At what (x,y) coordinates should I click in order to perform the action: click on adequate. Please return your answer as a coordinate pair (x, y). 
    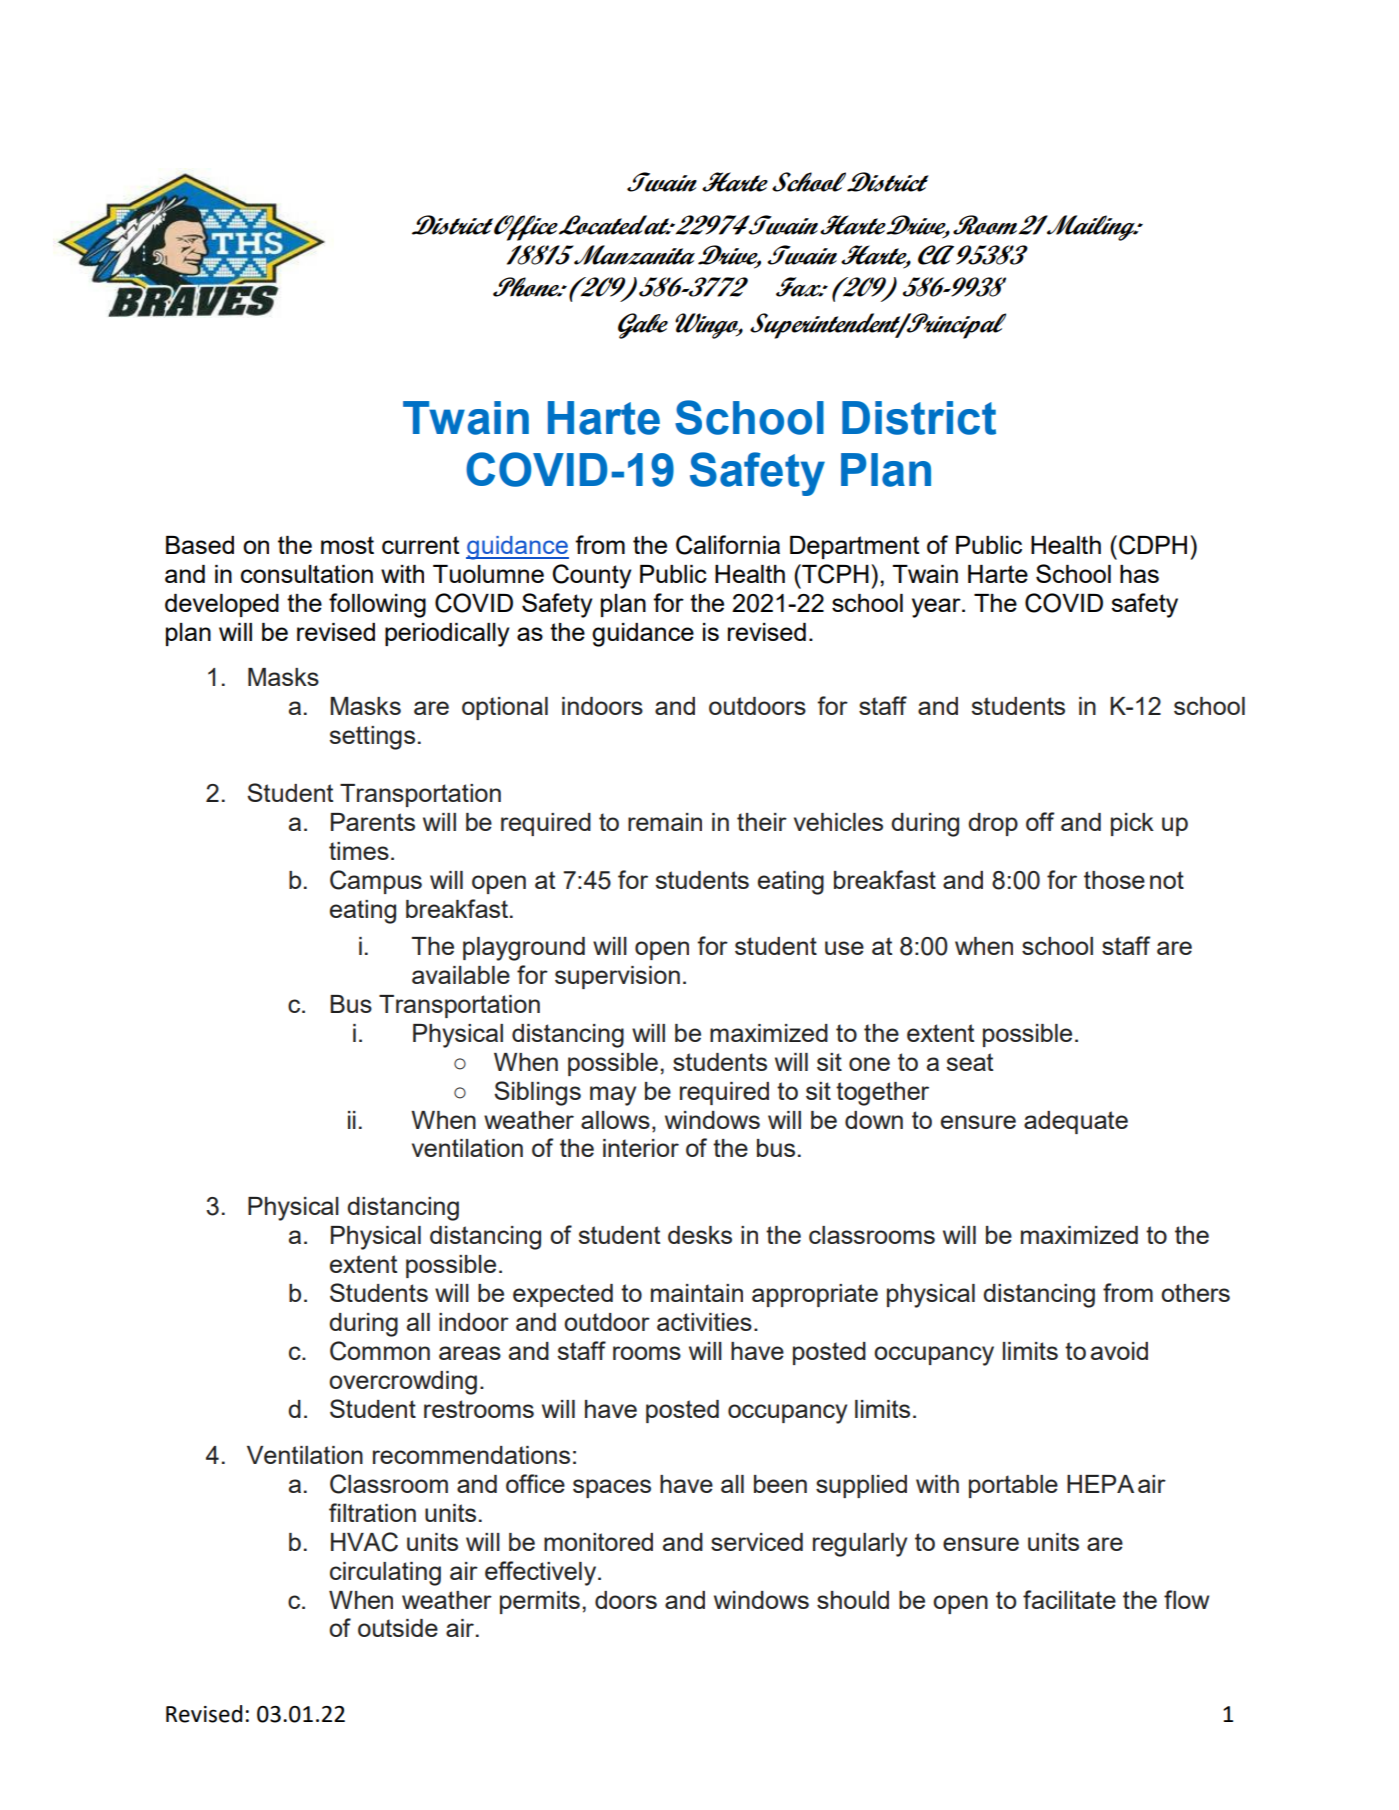
    Looking at the image, I should click on (1076, 1122).
